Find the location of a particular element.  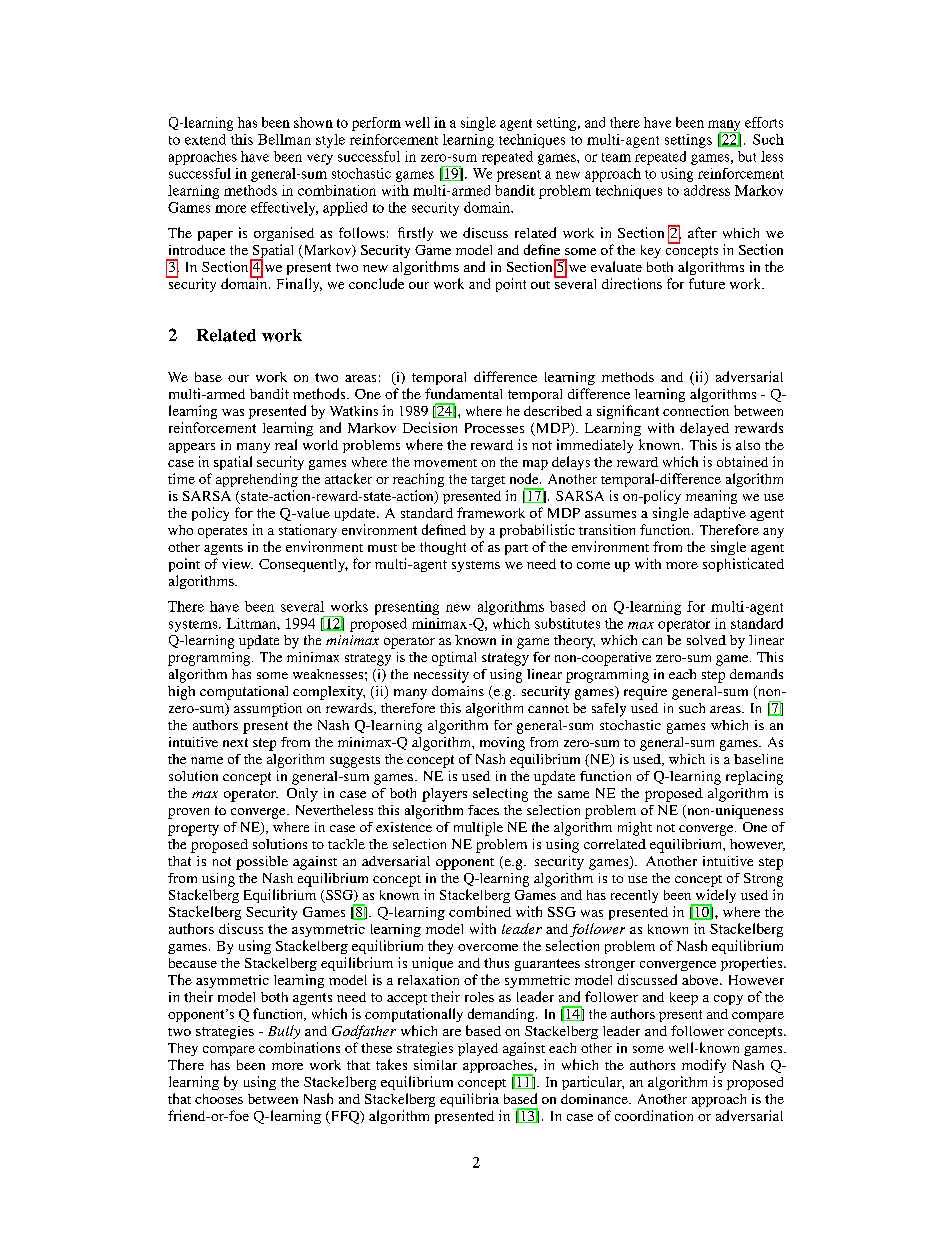

optimal is located at coordinates (454, 659).
